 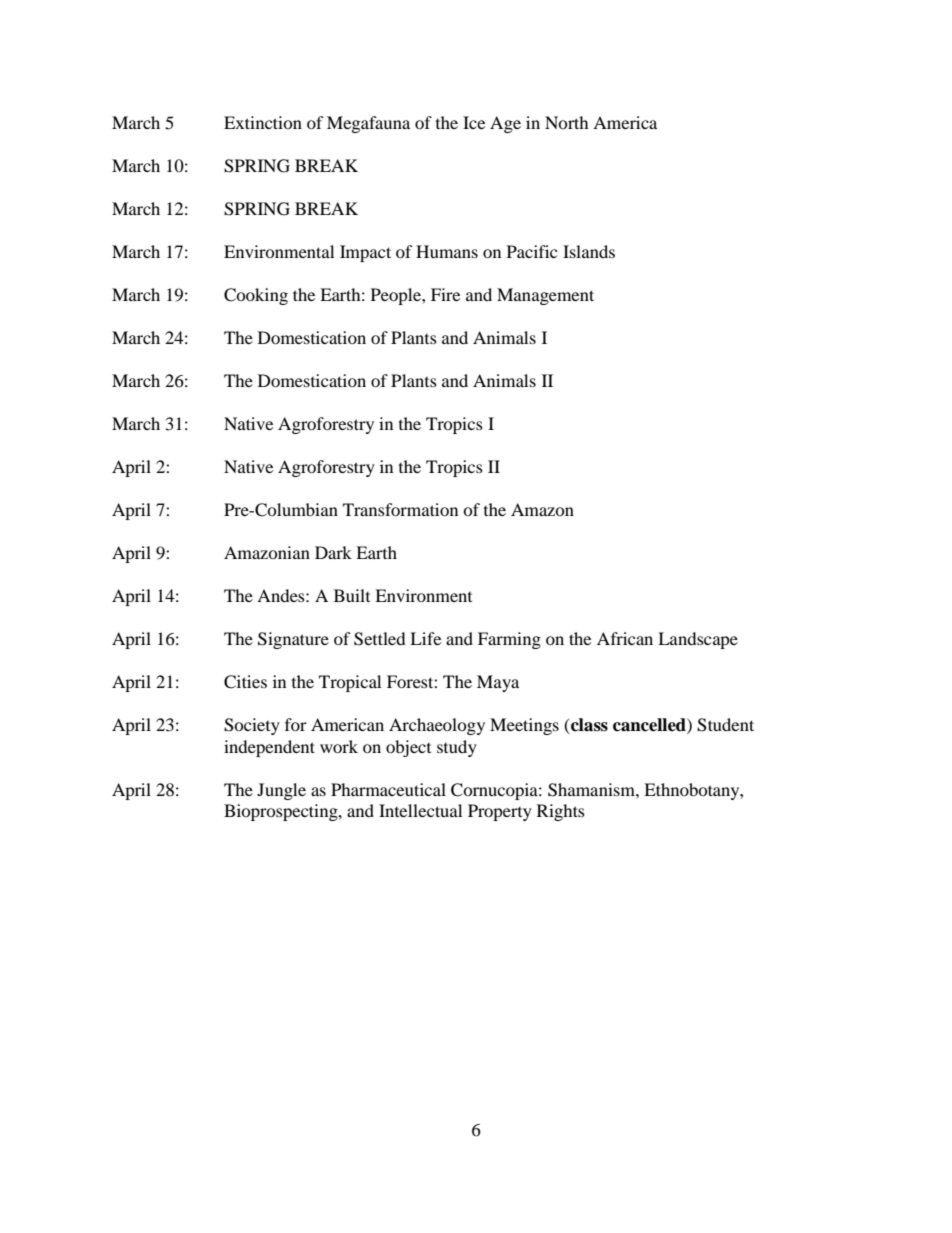 What do you see at coordinates (567, 122) in the image?
I see `North` at bounding box center [567, 122].
